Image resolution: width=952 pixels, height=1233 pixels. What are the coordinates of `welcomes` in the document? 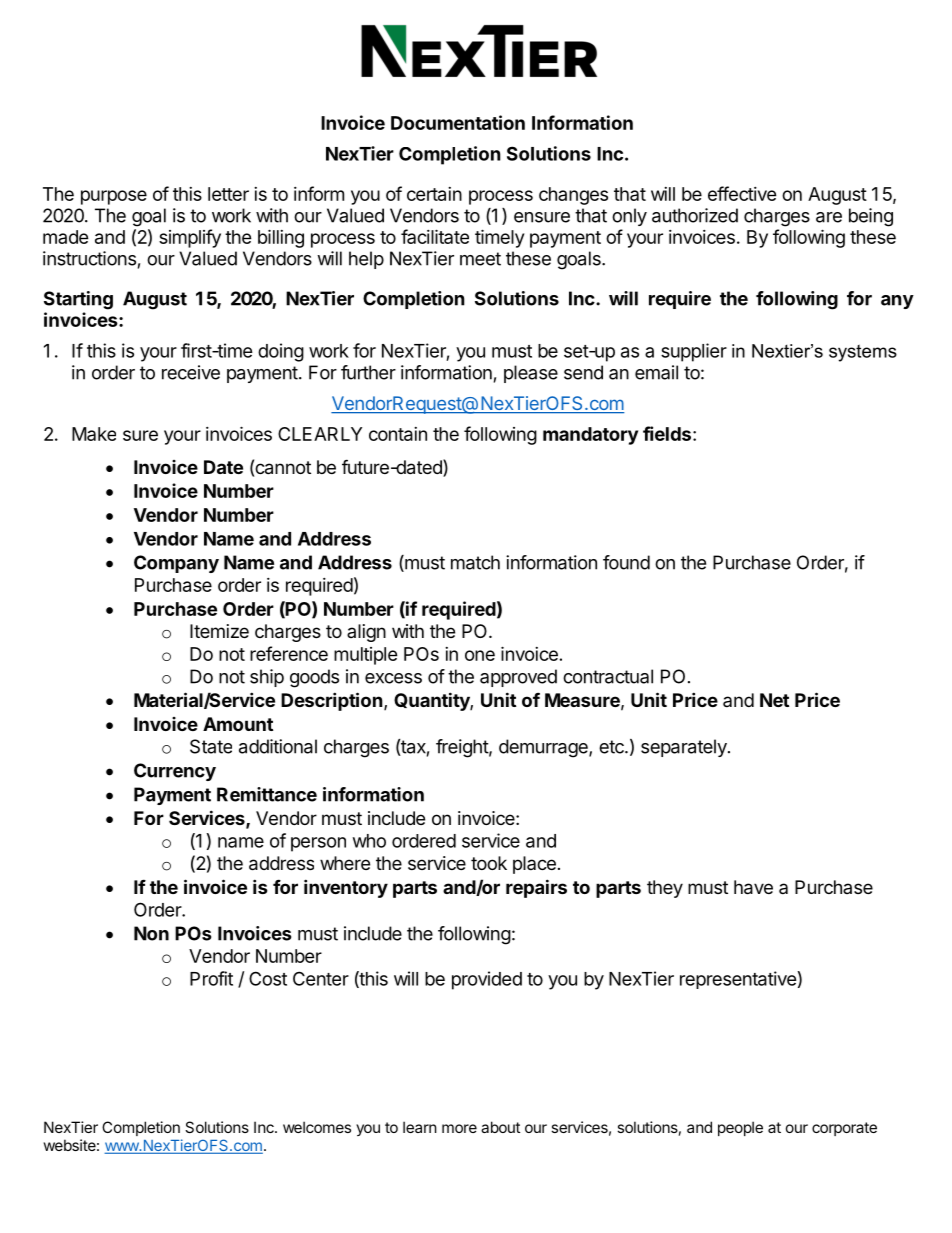 It's located at (317, 1127).
